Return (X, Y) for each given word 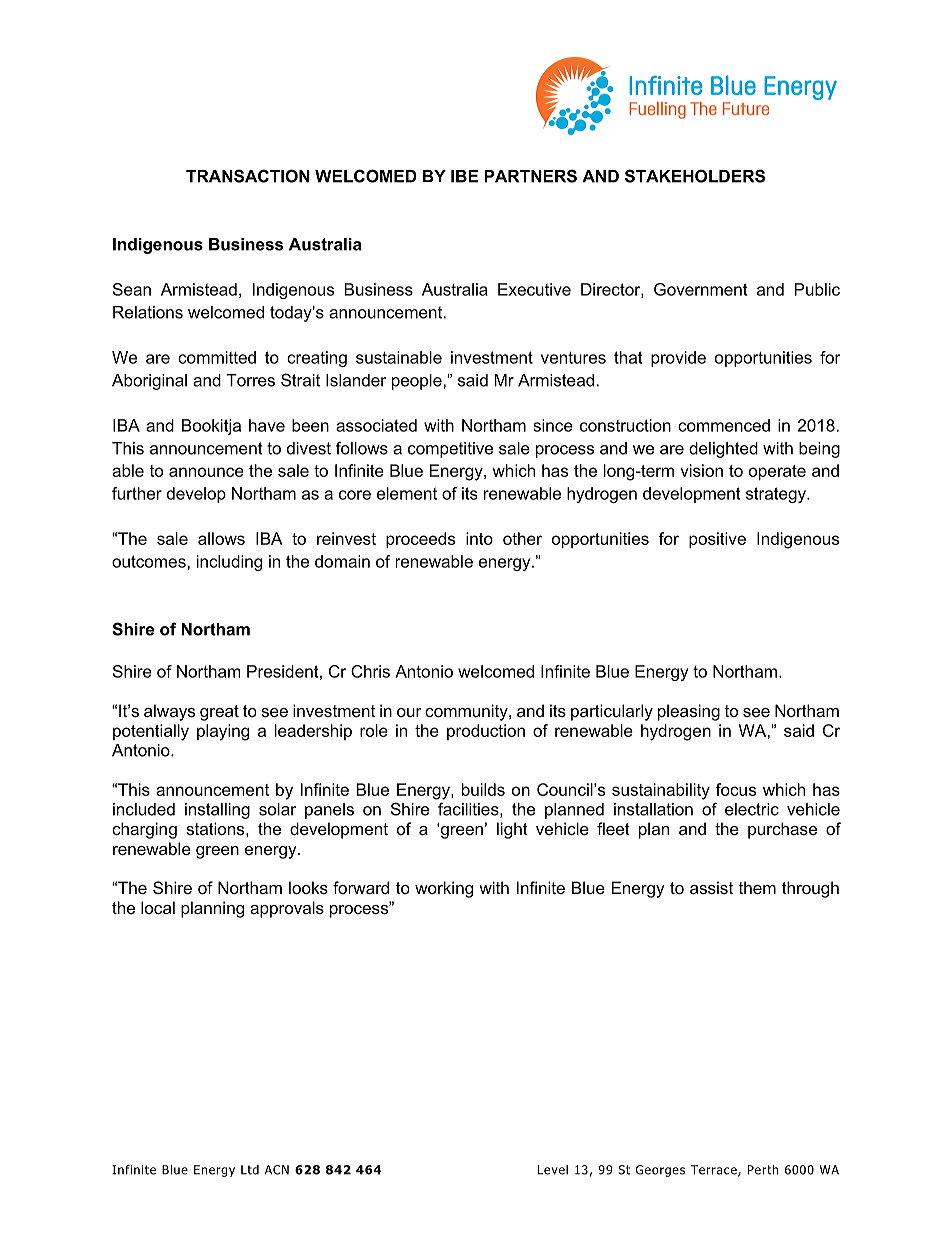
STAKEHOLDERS (695, 176)
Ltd (250, 1170)
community (467, 712)
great (219, 713)
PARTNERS (531, 176)
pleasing (689, 712)
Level (553, 1170)
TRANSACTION (248, 176)
